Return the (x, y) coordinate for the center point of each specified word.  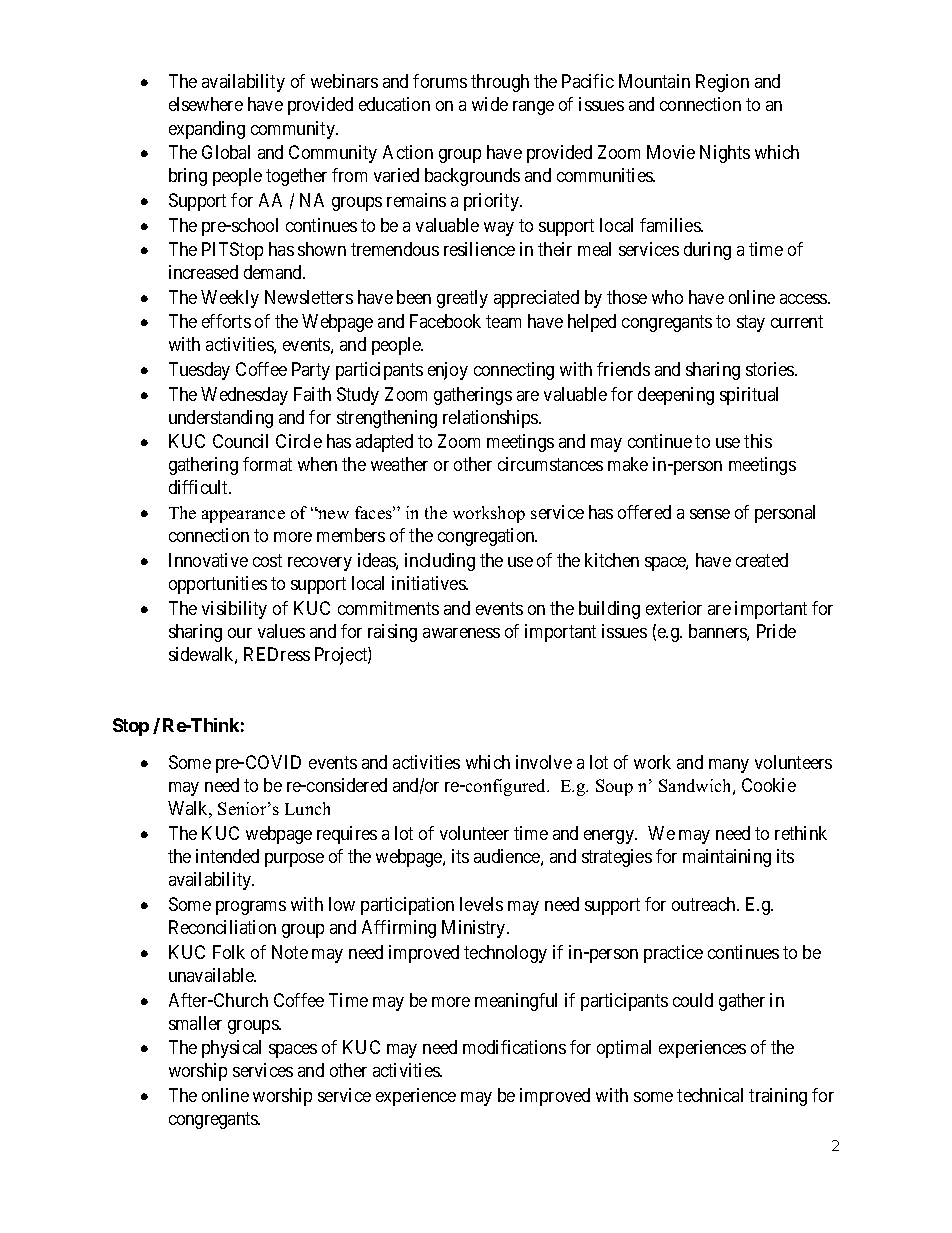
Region (722, 83)
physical (231, 1049)
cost (267, 560)
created (762, 560)
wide (490, 104)
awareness (461, 633)
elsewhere (206, 104)
